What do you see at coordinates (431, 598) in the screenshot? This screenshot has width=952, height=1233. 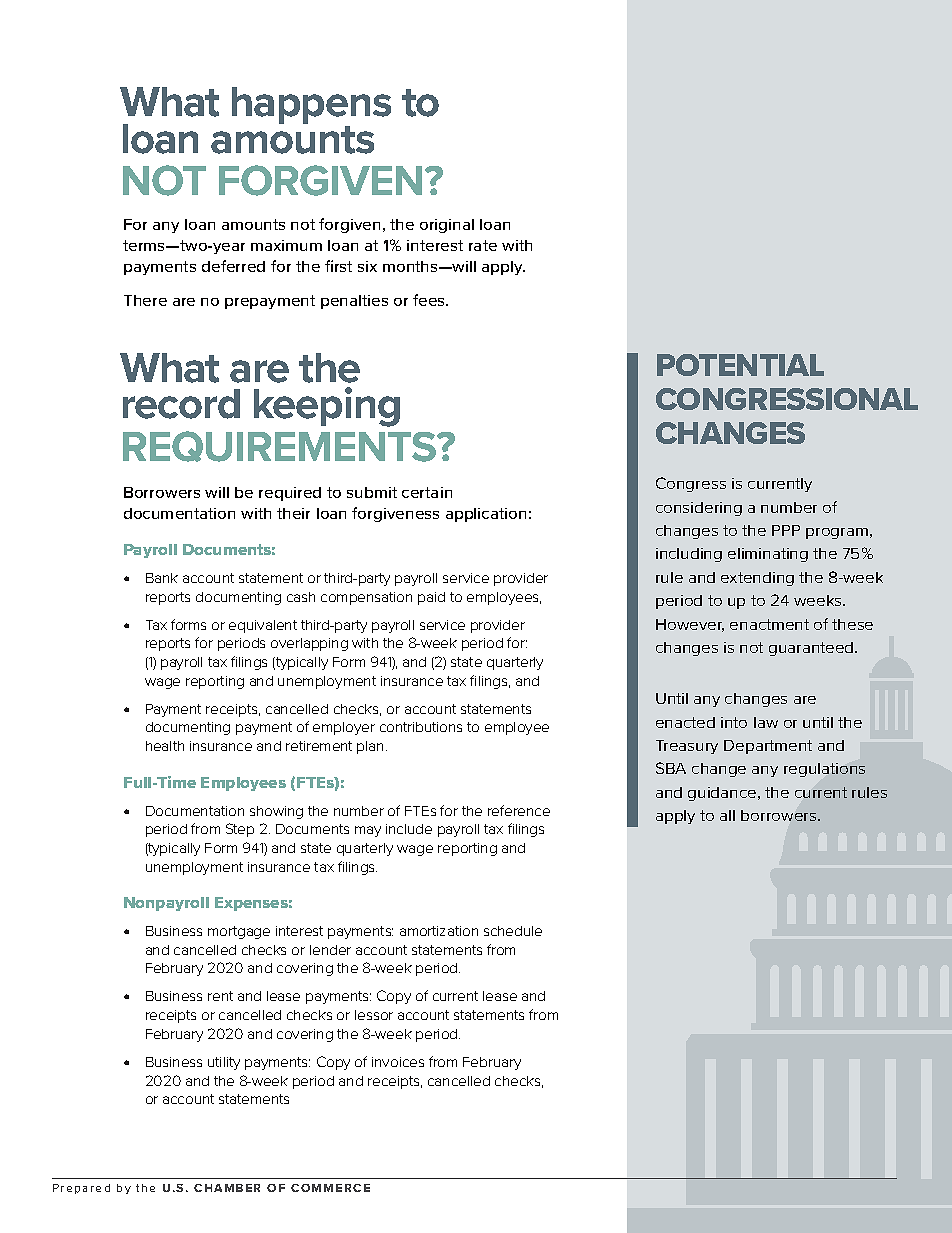 I see `paid` at bounding box center [431, 598].
